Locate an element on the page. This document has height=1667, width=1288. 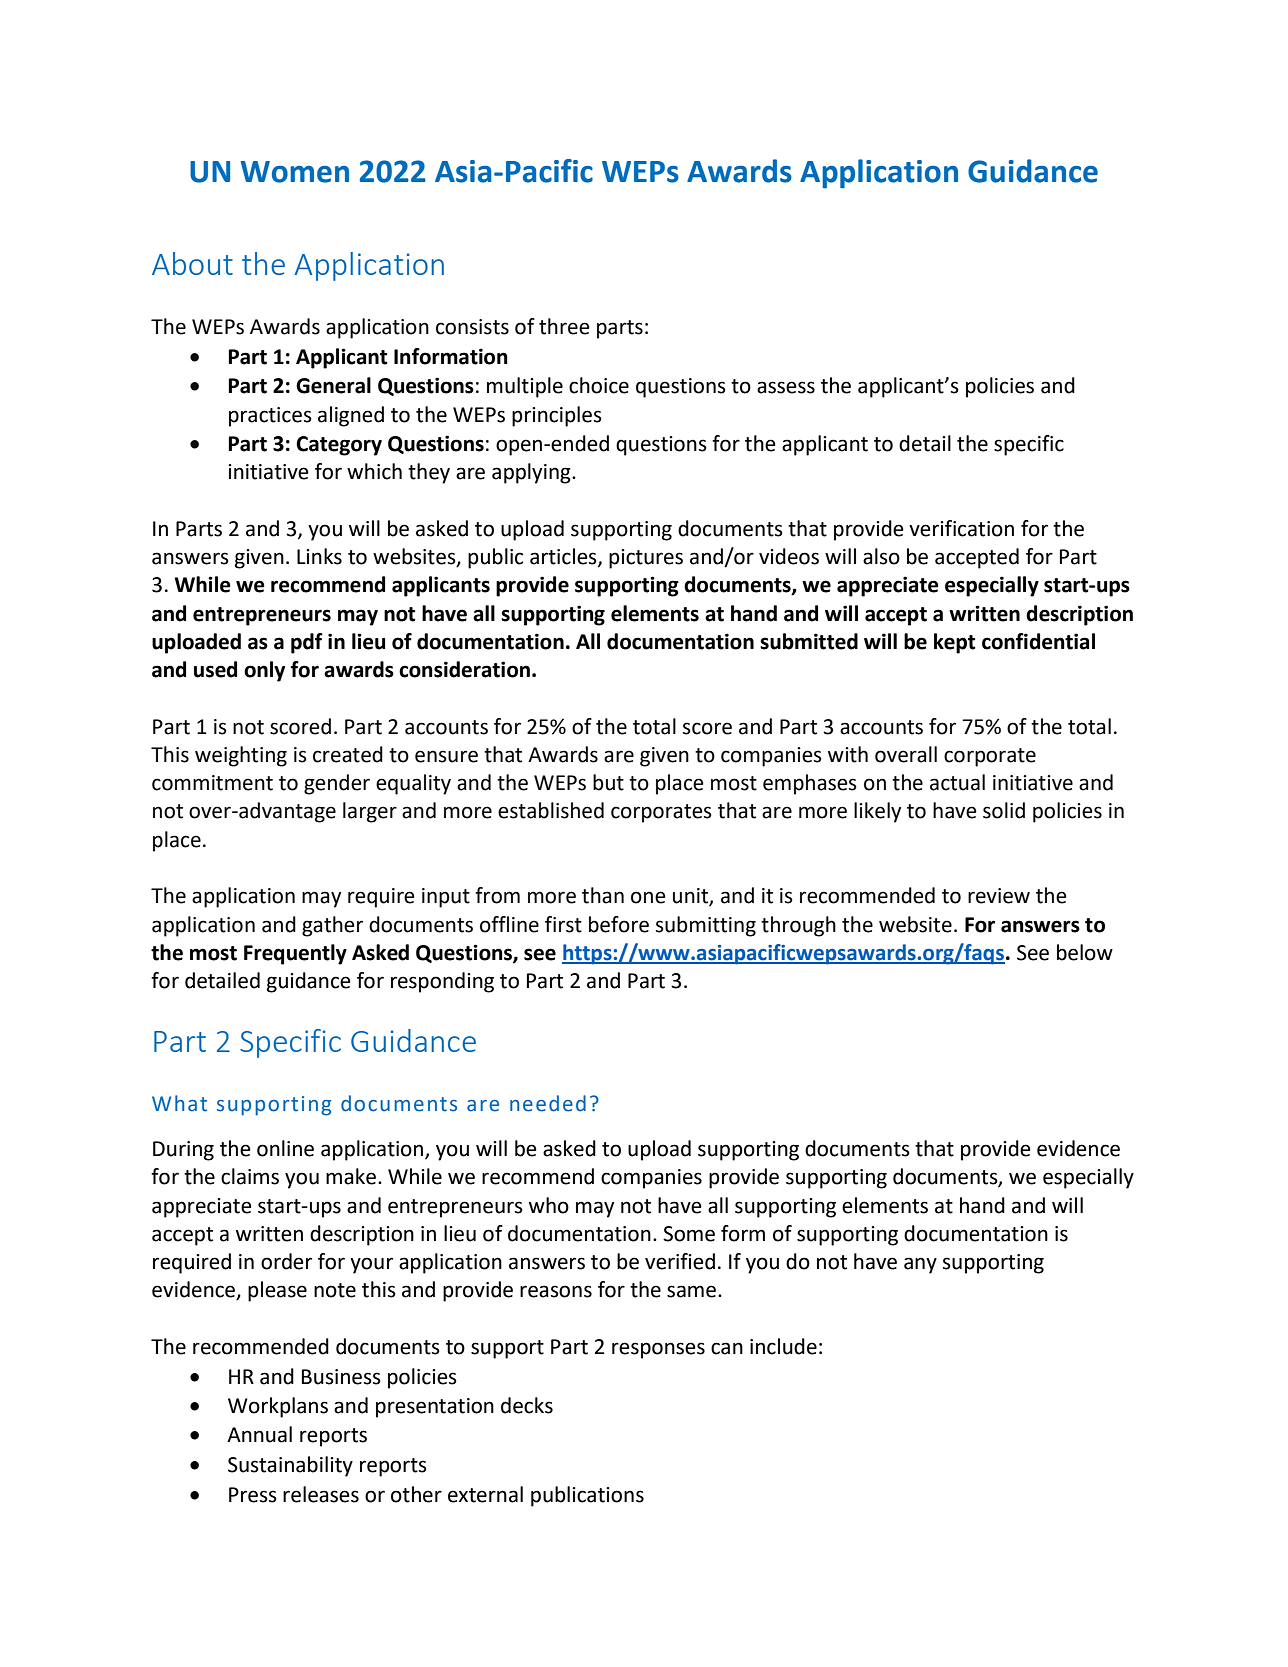
assess is located at coordinates (786, 387).
